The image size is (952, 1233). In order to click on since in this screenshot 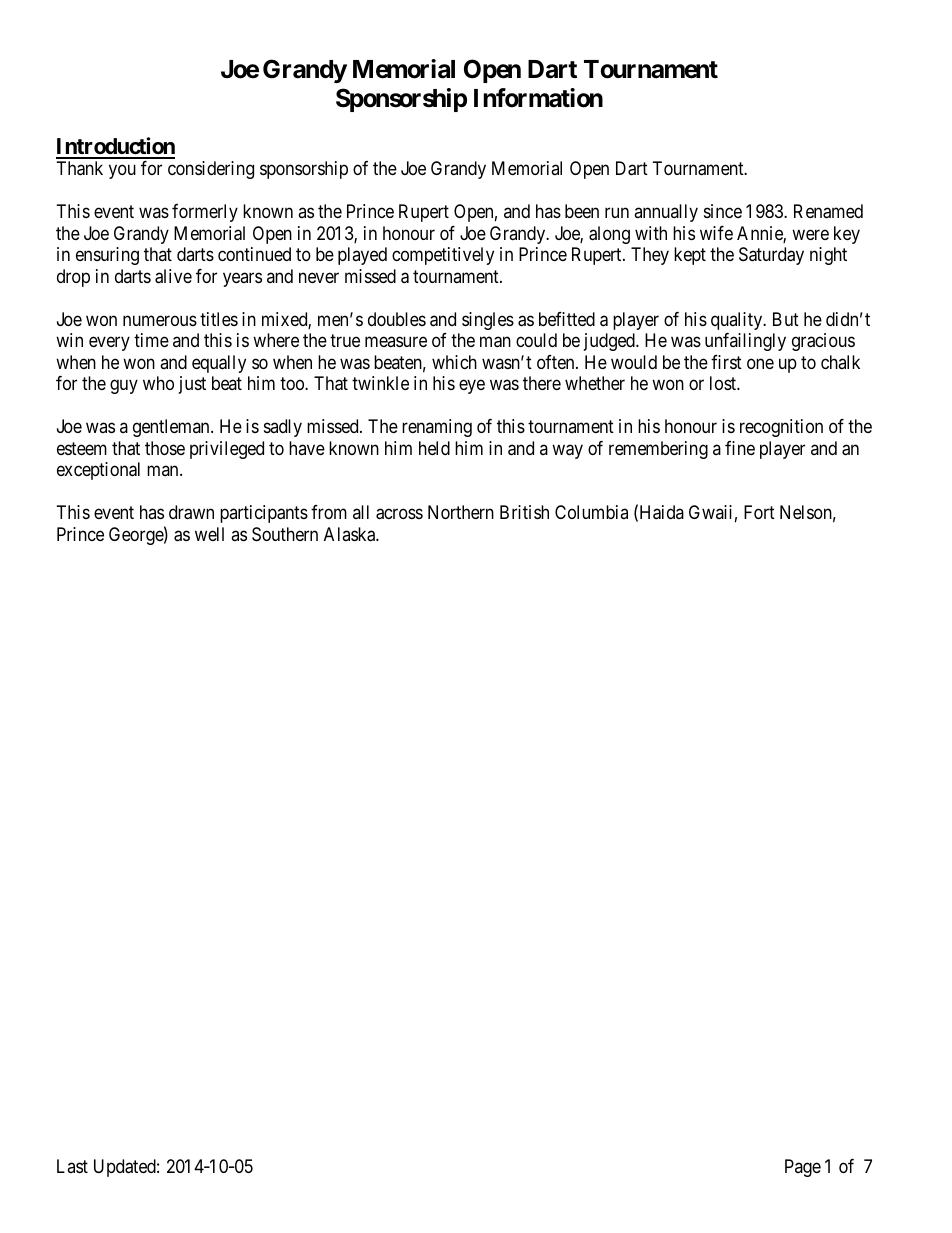, I will do `click(723, 211)`.
